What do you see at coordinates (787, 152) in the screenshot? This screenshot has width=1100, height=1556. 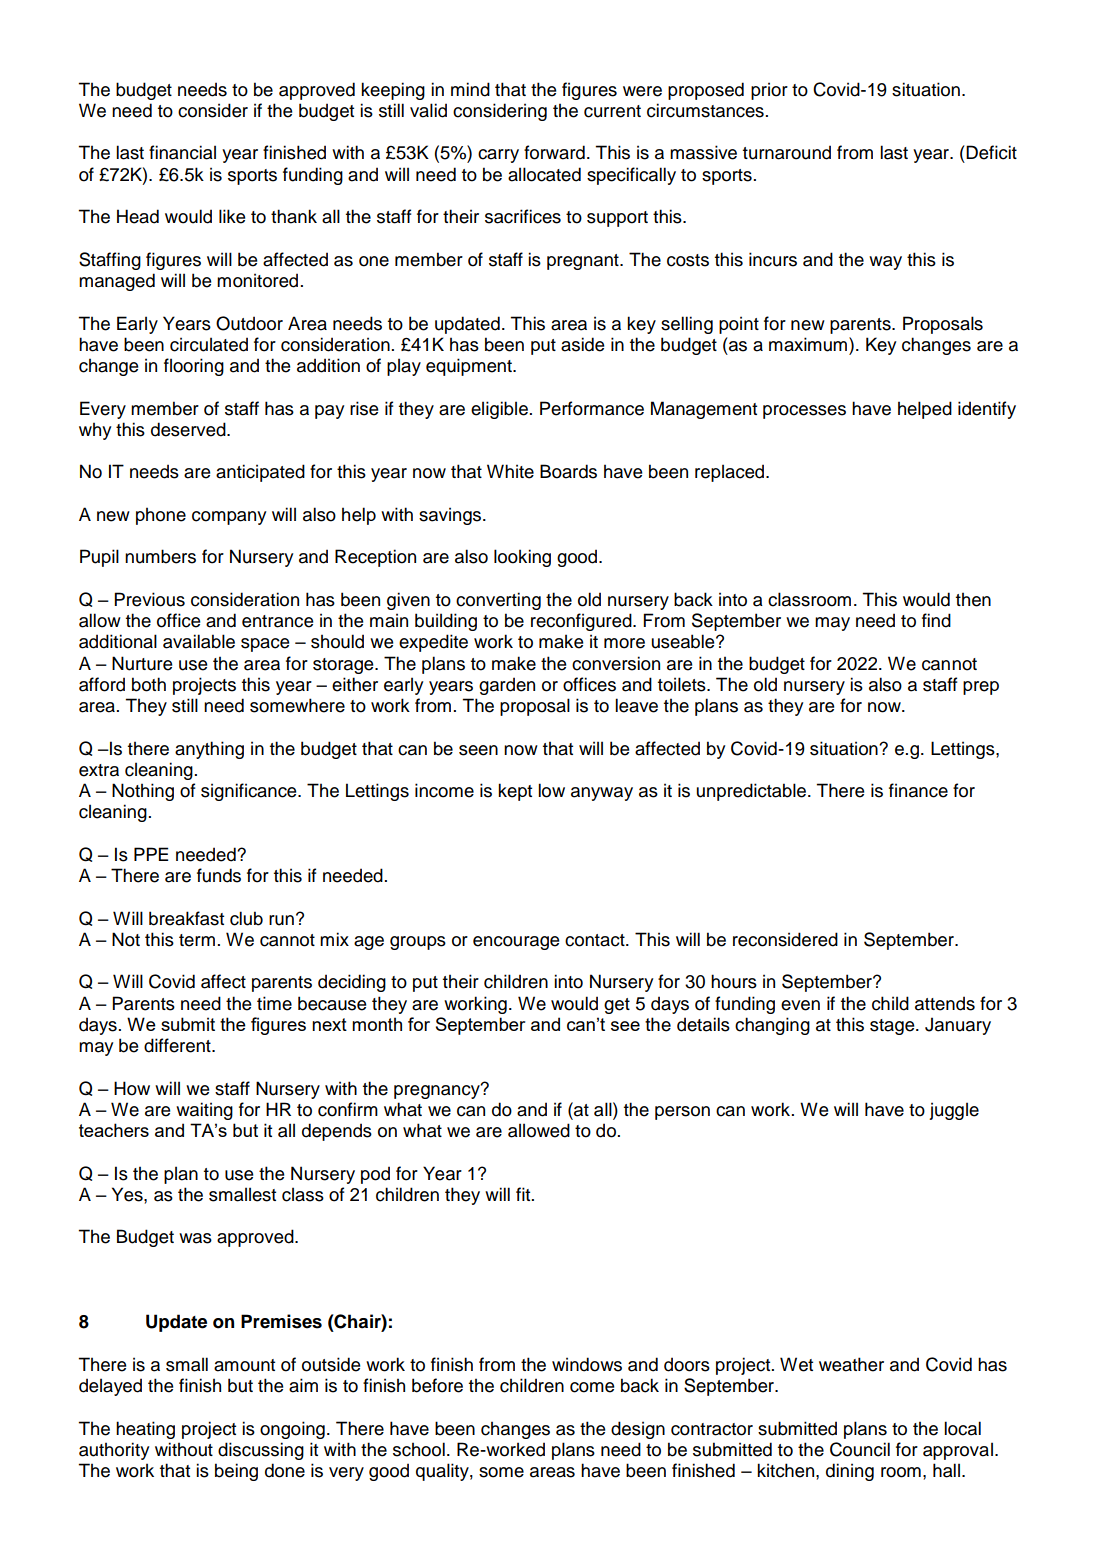 I see `turnaround` at bounding box center [787, 152].
